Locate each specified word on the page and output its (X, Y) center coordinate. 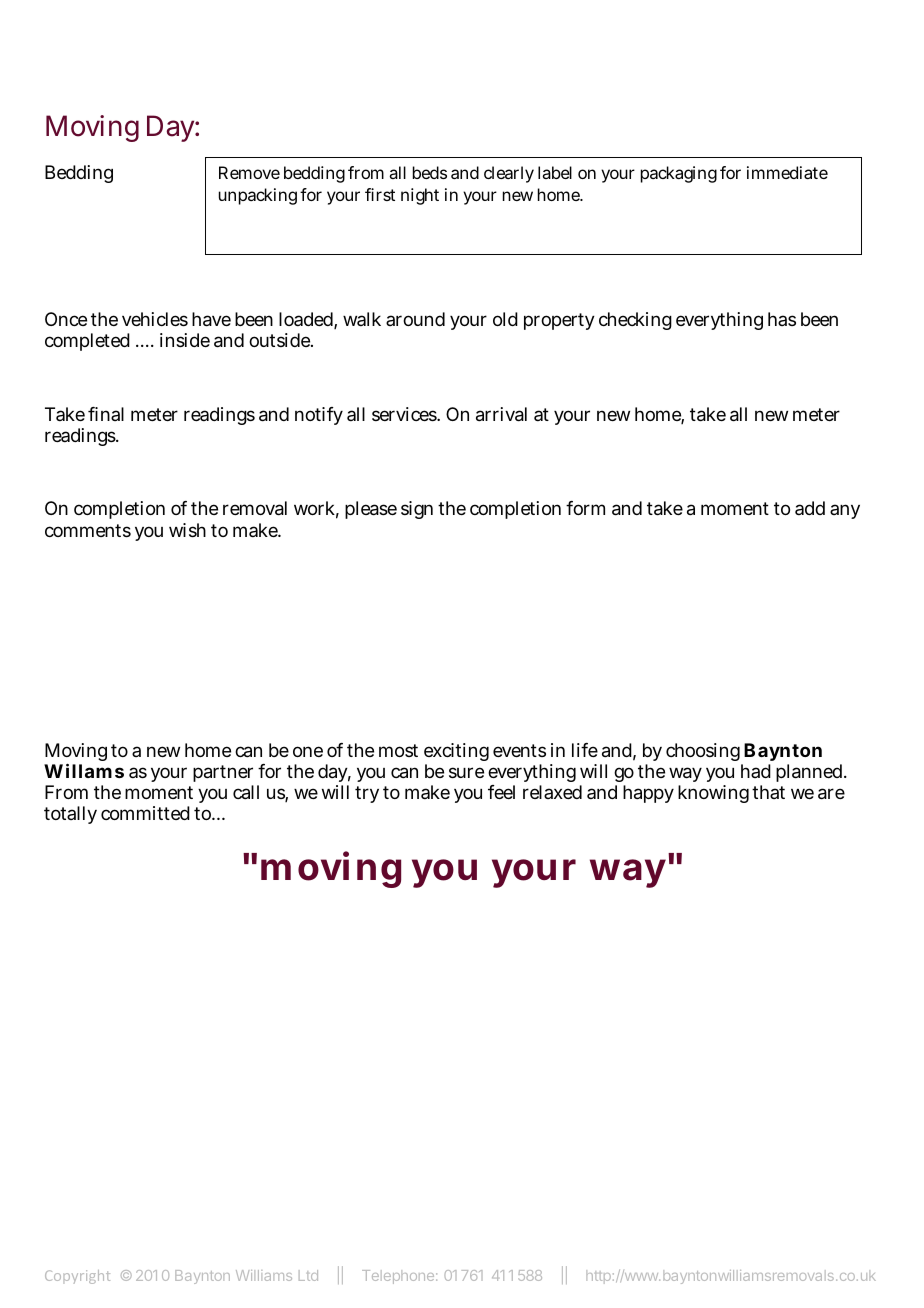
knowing (713, 794)
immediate (787, 172)
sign (417, 510)
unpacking (258, 196)
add (810, 508)
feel (501, 792)
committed (145, 813)
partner (223, 775)
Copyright (77, 1277)
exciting (456, 754)
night (420, 196)
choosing (704, 754)
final (106, 414)
